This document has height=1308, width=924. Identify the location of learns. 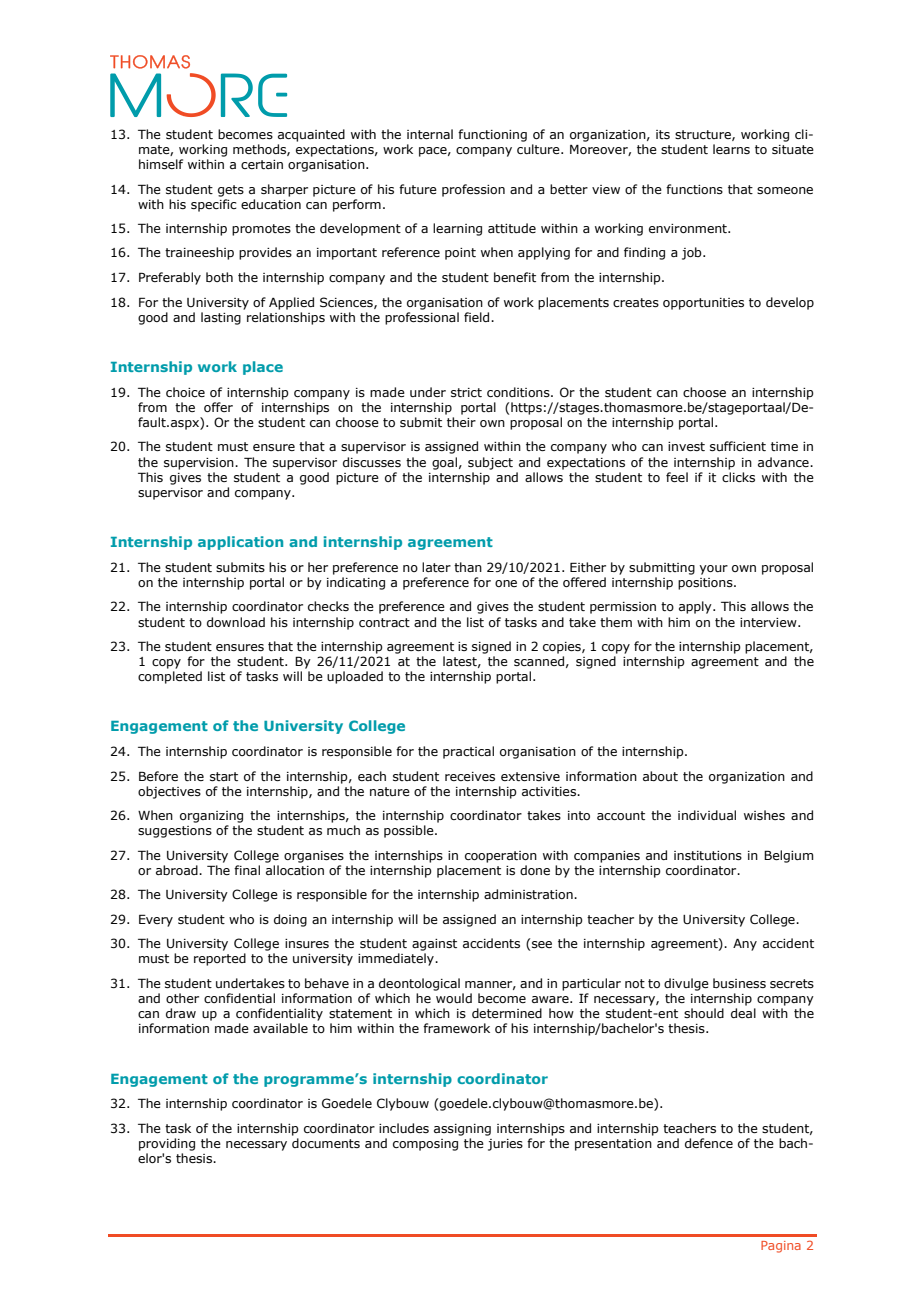
(731, 149).
